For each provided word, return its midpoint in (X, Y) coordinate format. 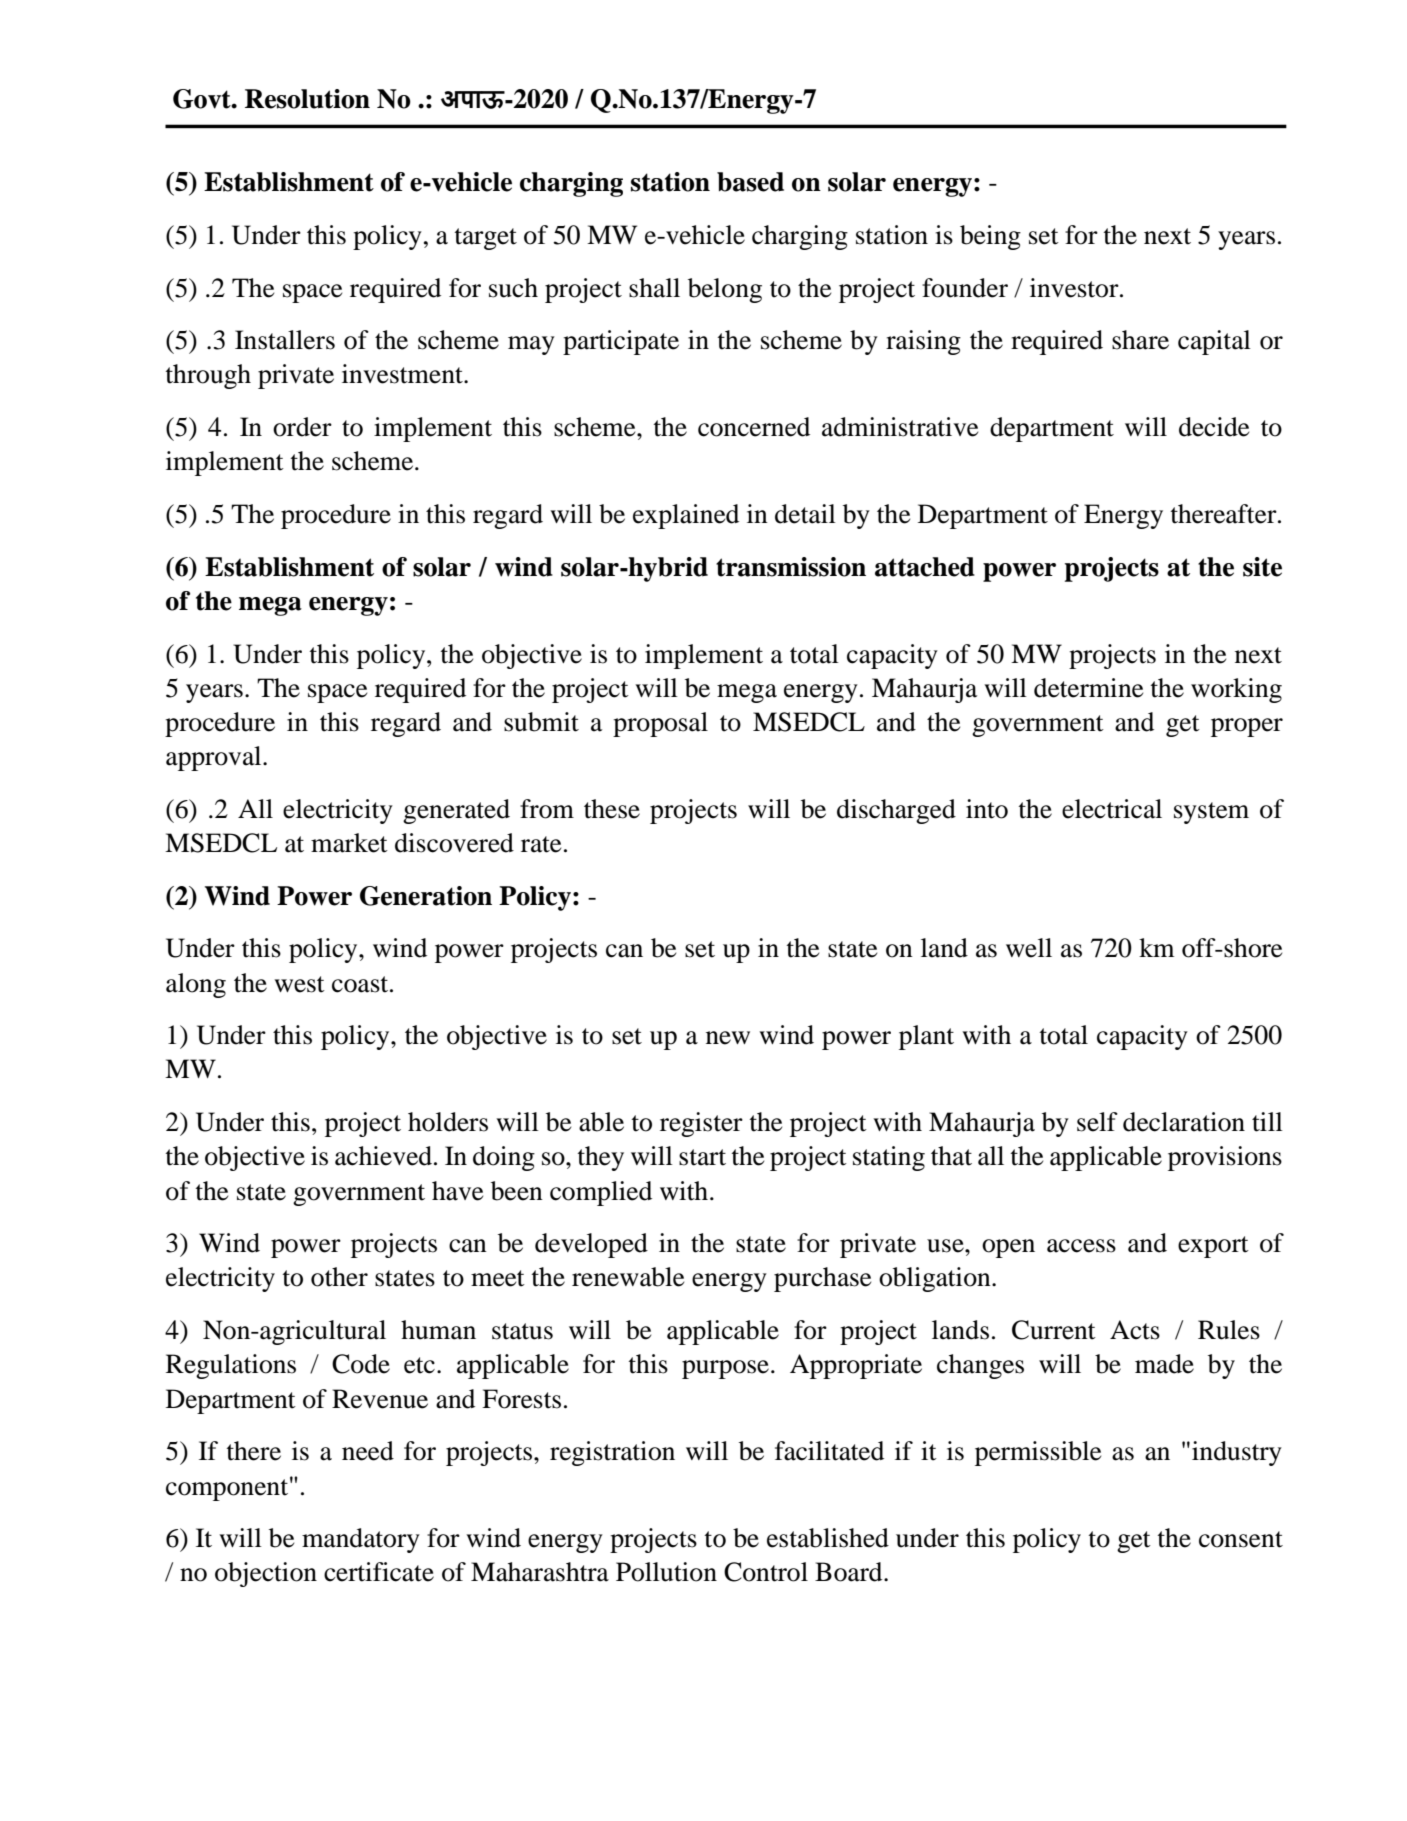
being (990, 237)
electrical (1112, 809)
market (349, 843)
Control (766, 1572)
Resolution (307, 99)
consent (1241, 1539)
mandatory (361, 1540)
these (612, 809)
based (750, 182)
